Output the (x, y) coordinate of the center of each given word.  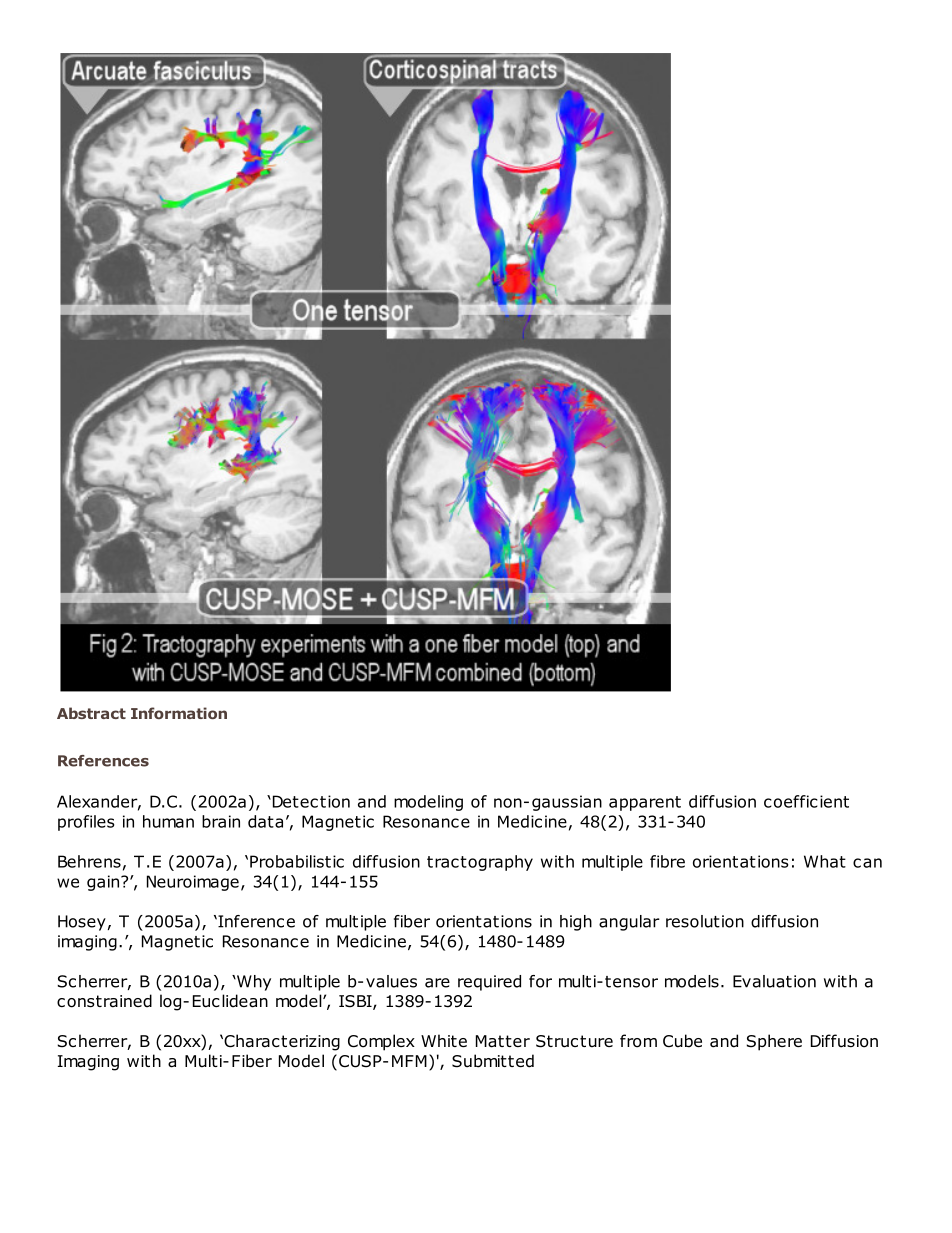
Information (179, 713)
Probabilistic (297, 861)
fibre (667, 861)
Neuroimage (193, 883)
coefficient (806, 801)
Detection (310, 801)
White (444, 1040)
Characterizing (281, 1042)
